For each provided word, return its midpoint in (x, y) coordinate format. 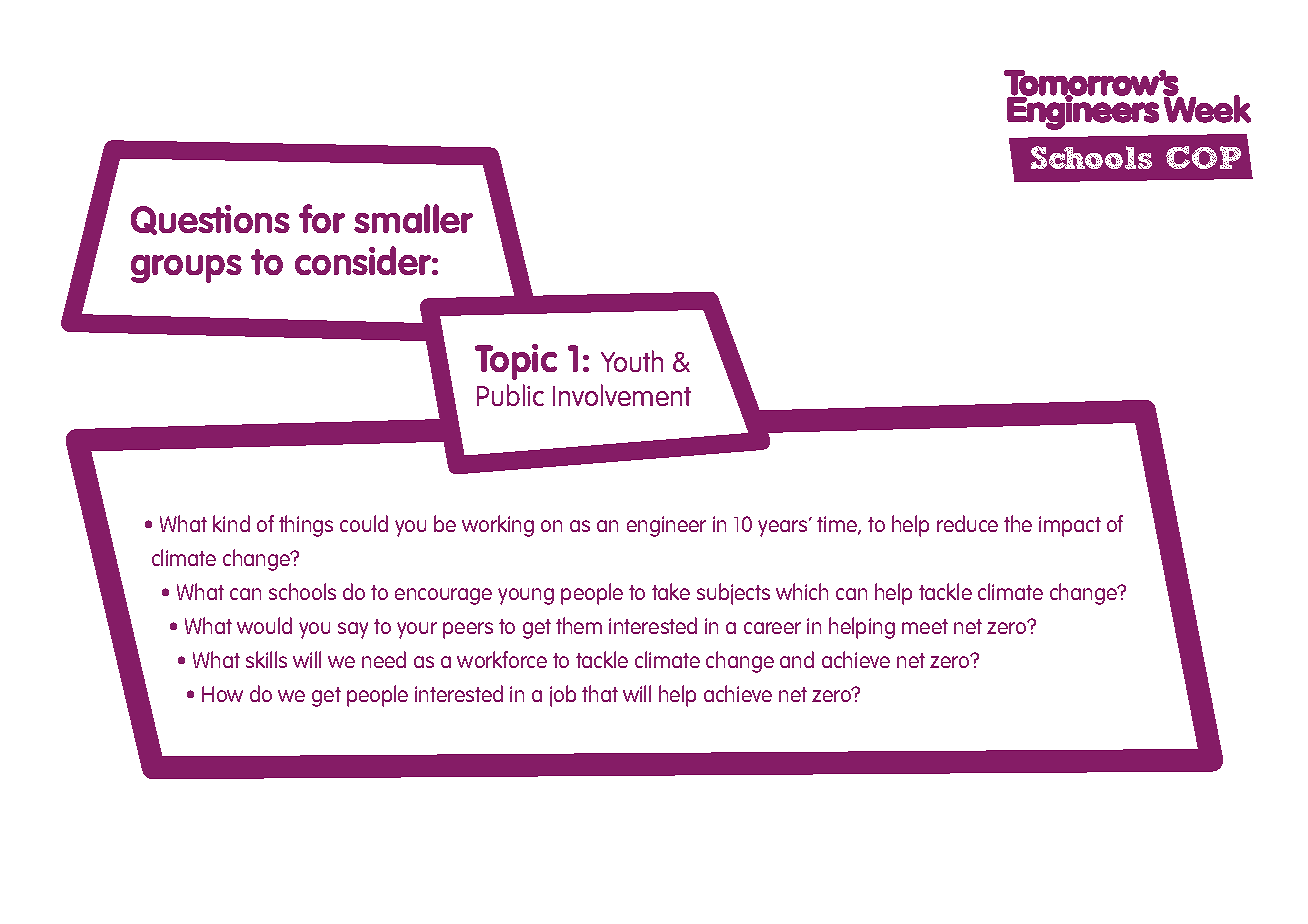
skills (266, 659)
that (600, 693)
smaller (413, 218)
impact (1070, 526)
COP (1203, 157)
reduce (967, 523)
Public (510, 395)
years (784, 527)
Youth (632, 361)
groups (186, 269)
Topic (516, 362)
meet (925, 626)
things (306, 526)
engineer (666, 526)
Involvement (622, 395)
